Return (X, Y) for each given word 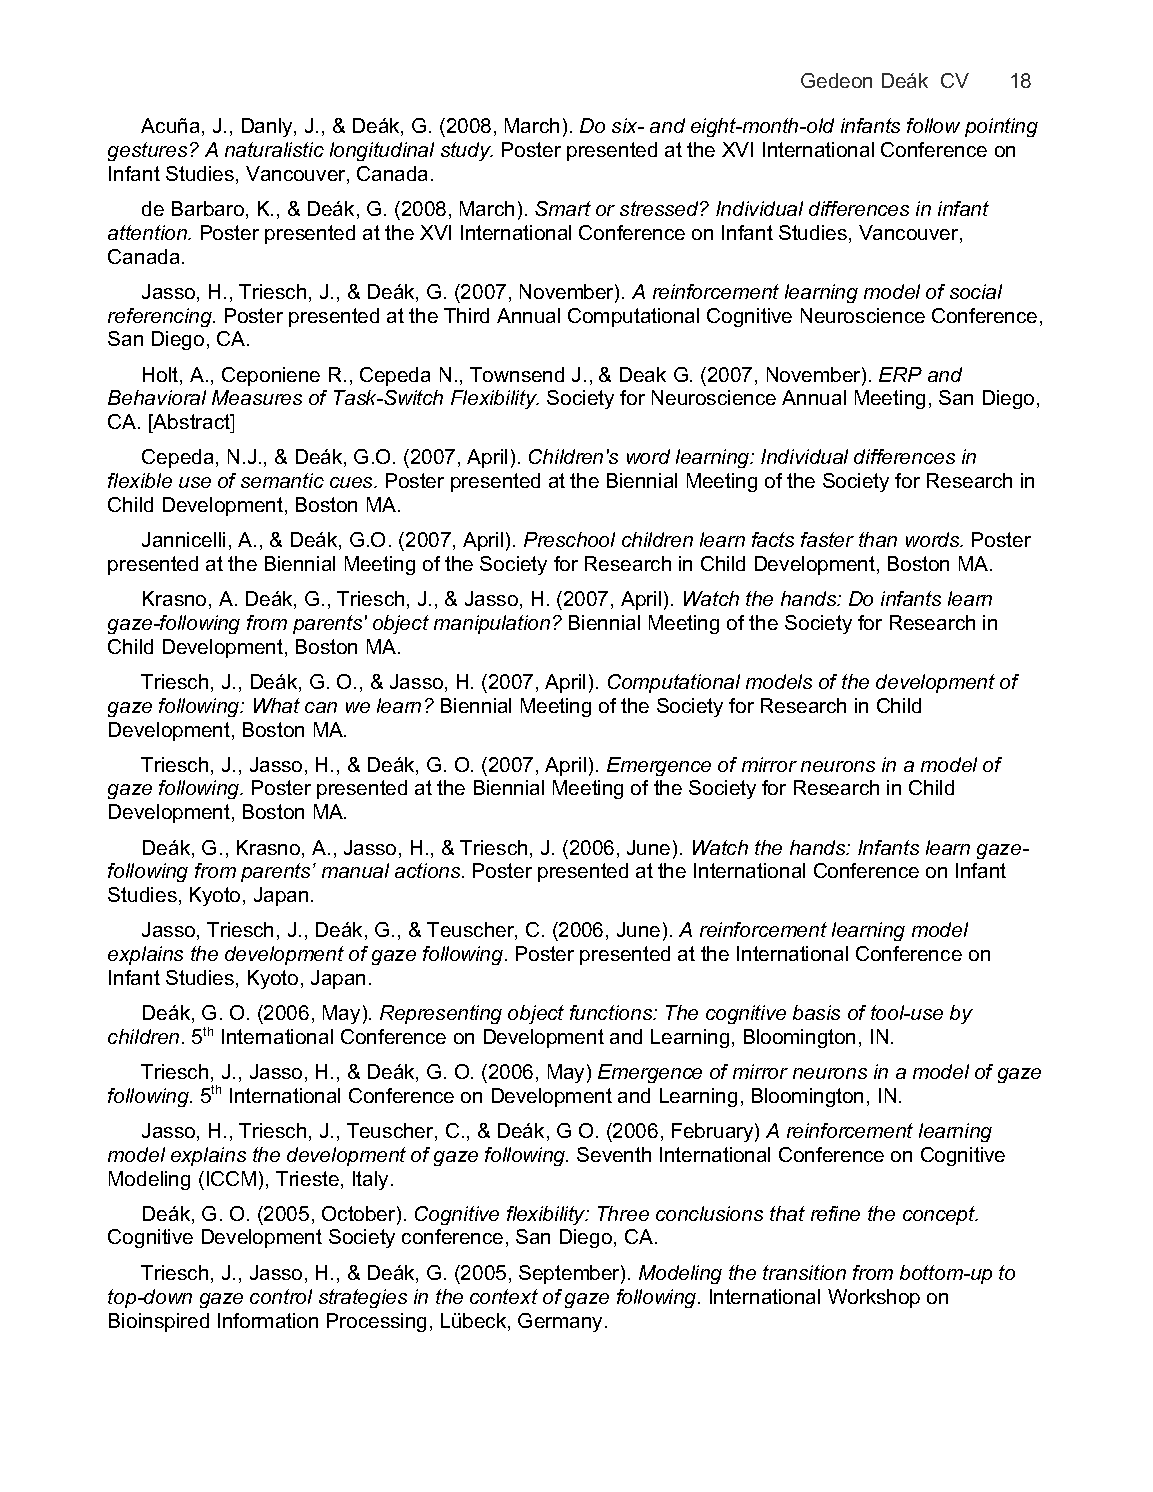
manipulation (492, 624)
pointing (1001, 127)
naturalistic (274, 149)
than (878, 539)
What (277, 705)
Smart (563, 208)
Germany (562, 1322)
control (281, 1296)
